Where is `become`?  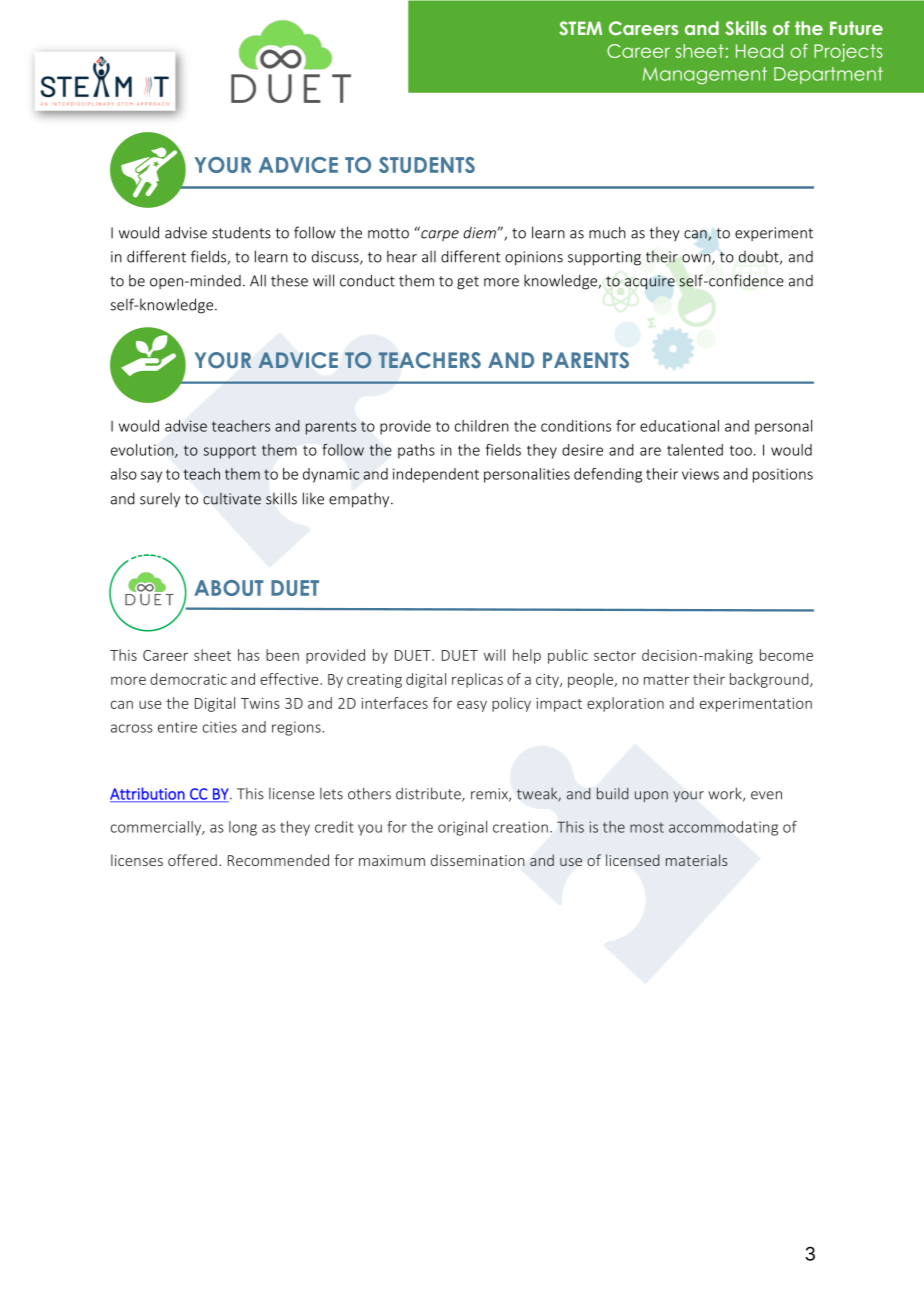 become is located at coordinates (786, 655).
